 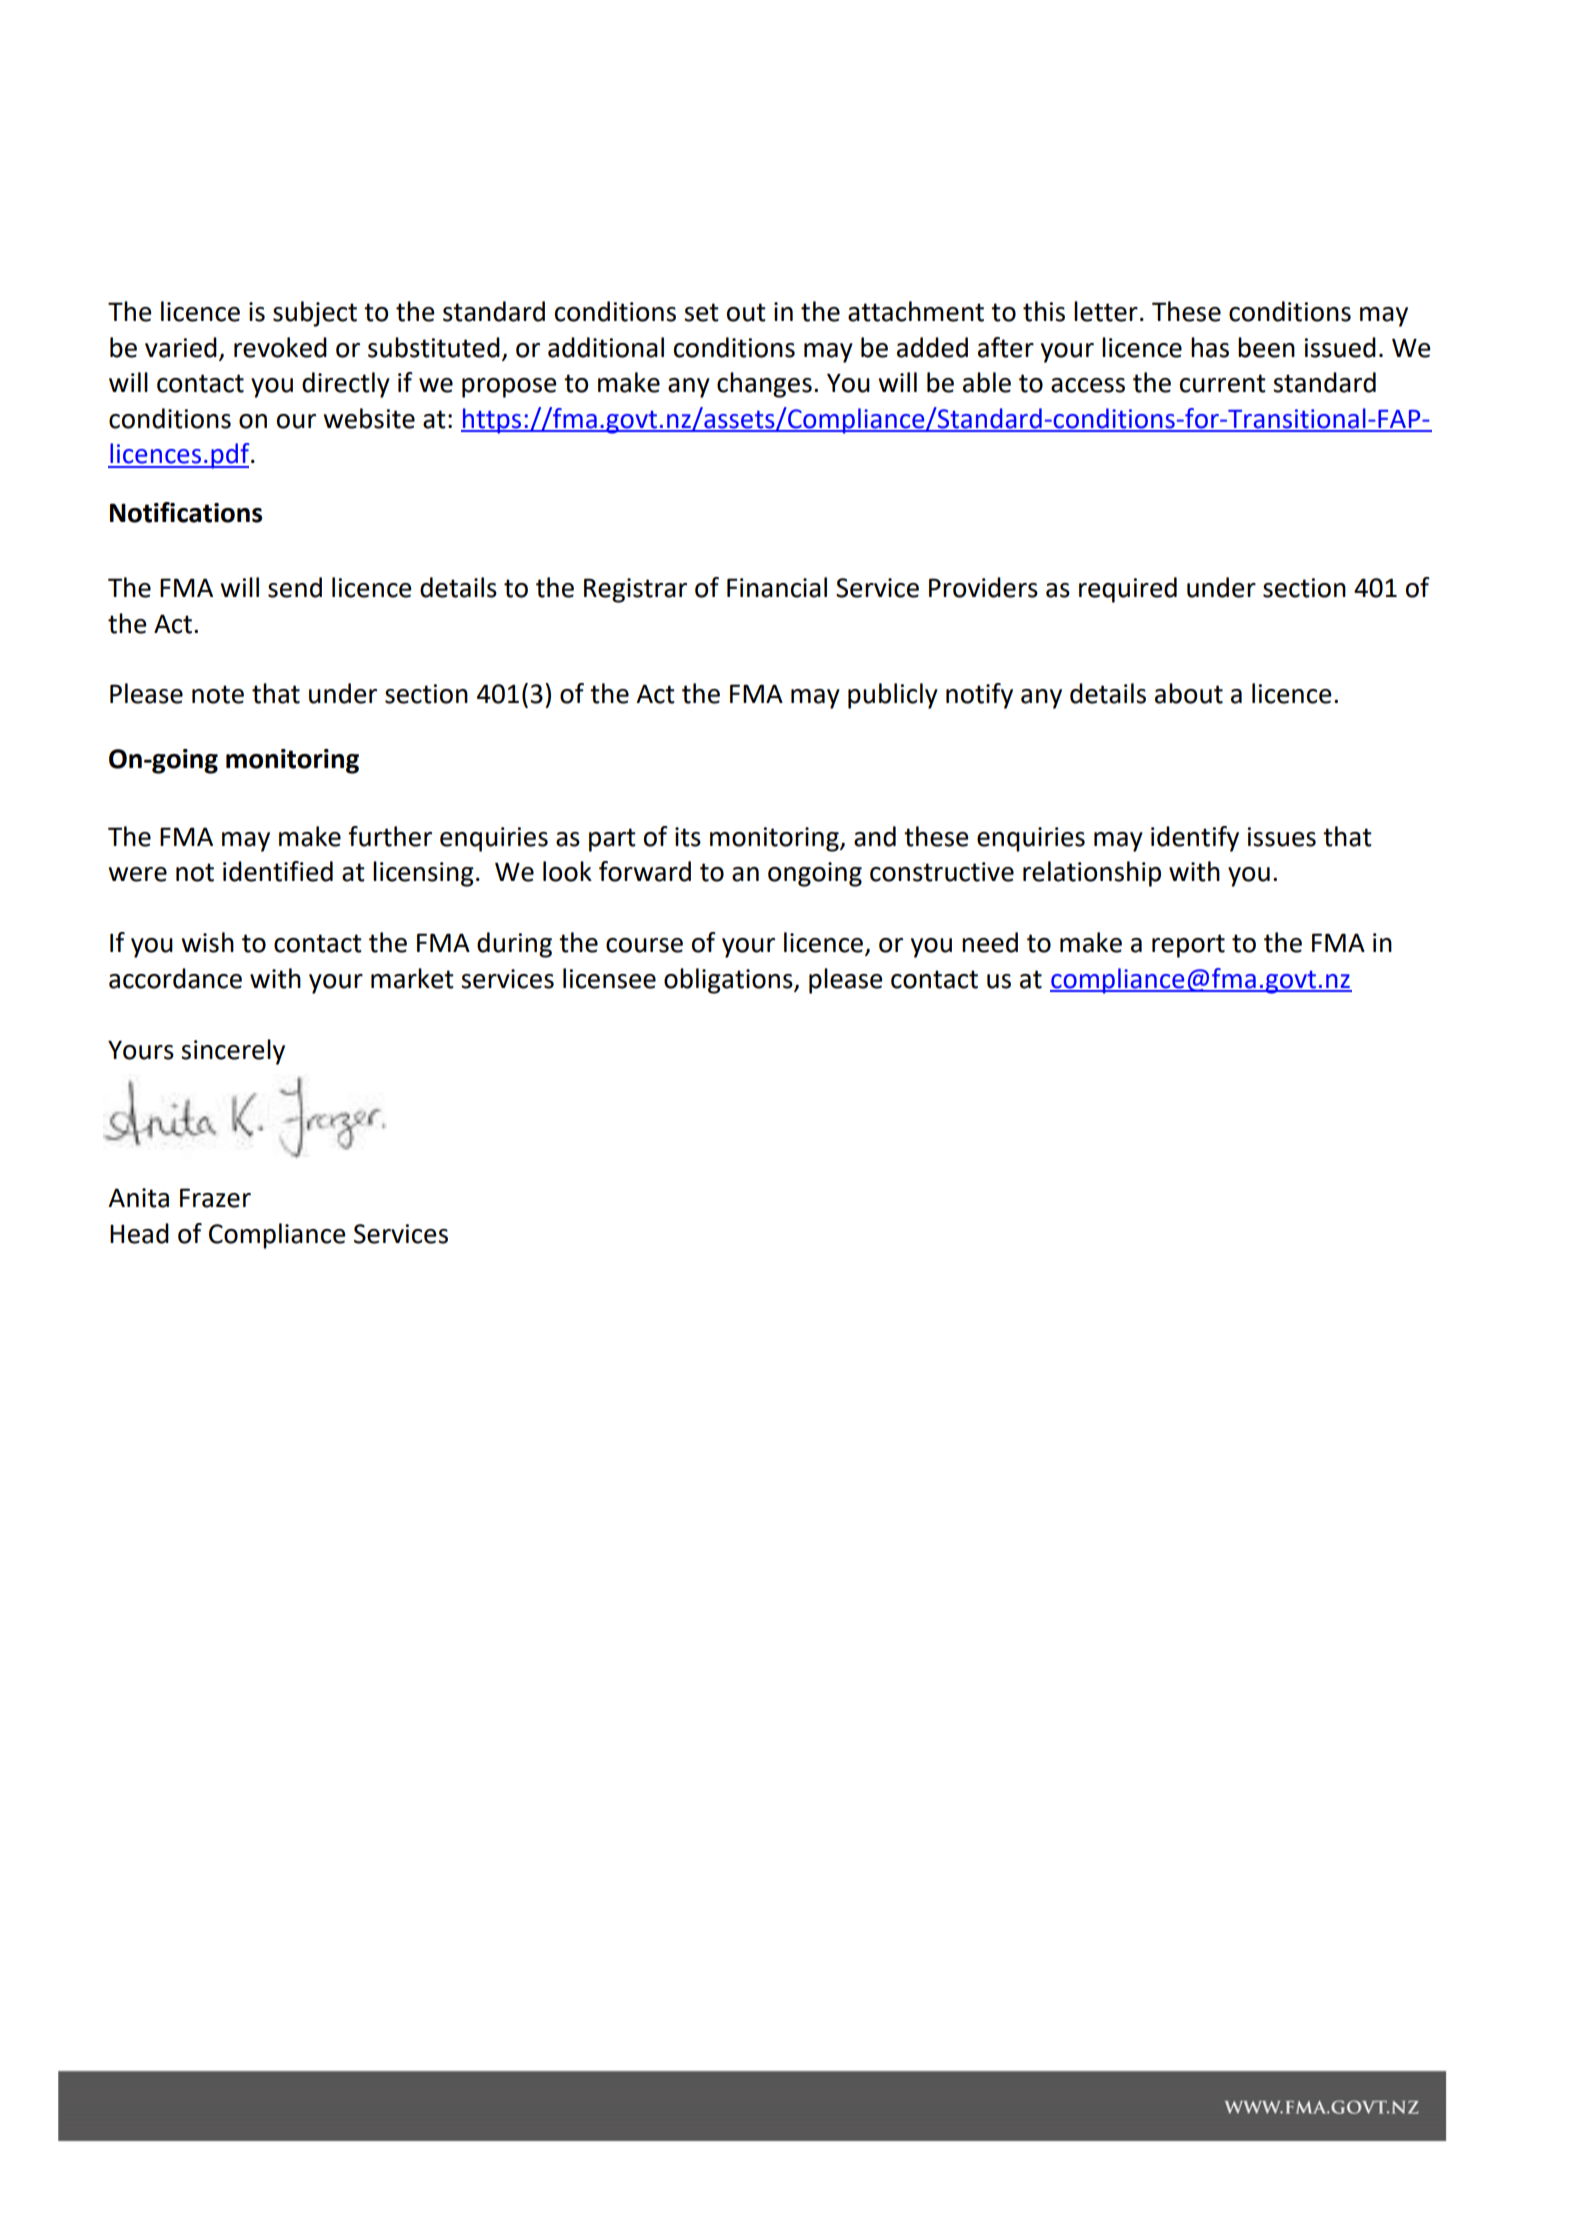 What do you see at coordinates (278, 871) in the image?
I see `identified` at bounding box center [278, 871].
